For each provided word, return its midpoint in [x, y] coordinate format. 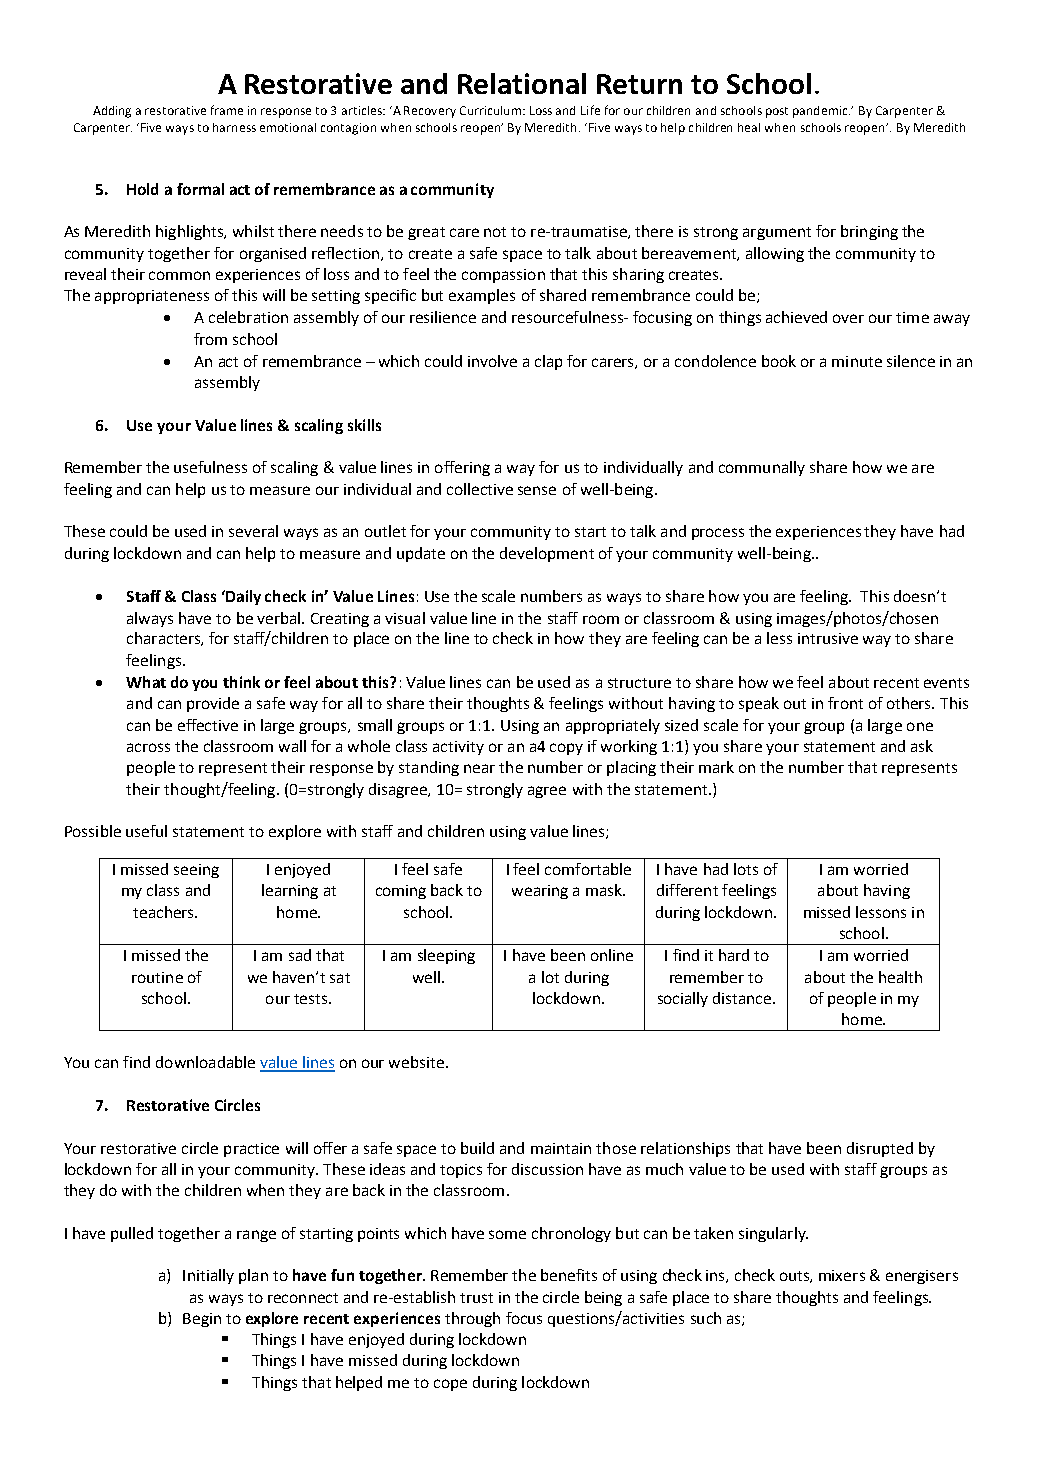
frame [227, 110]
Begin [202, 1320]
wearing [540, 892]
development [547, 554]
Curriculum [490, 110]
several [253, 531]
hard [734, 955]
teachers [164, 912]
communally [762, 468]
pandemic [821, 112]
